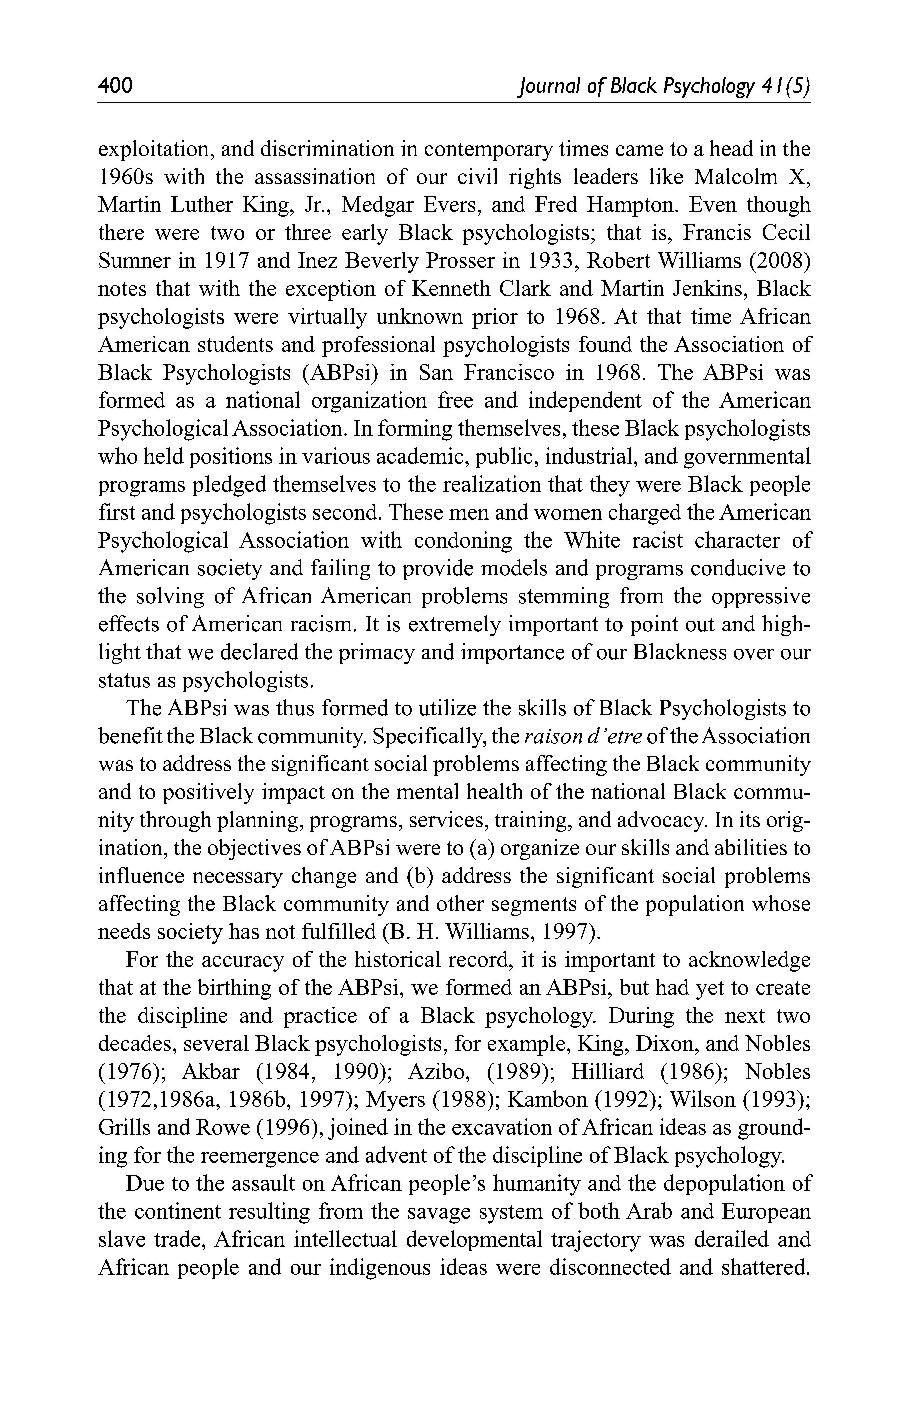  What do you see at coordinates (700, 625) in the screenshot?
I see `out` at bounding box center [700, 625].
